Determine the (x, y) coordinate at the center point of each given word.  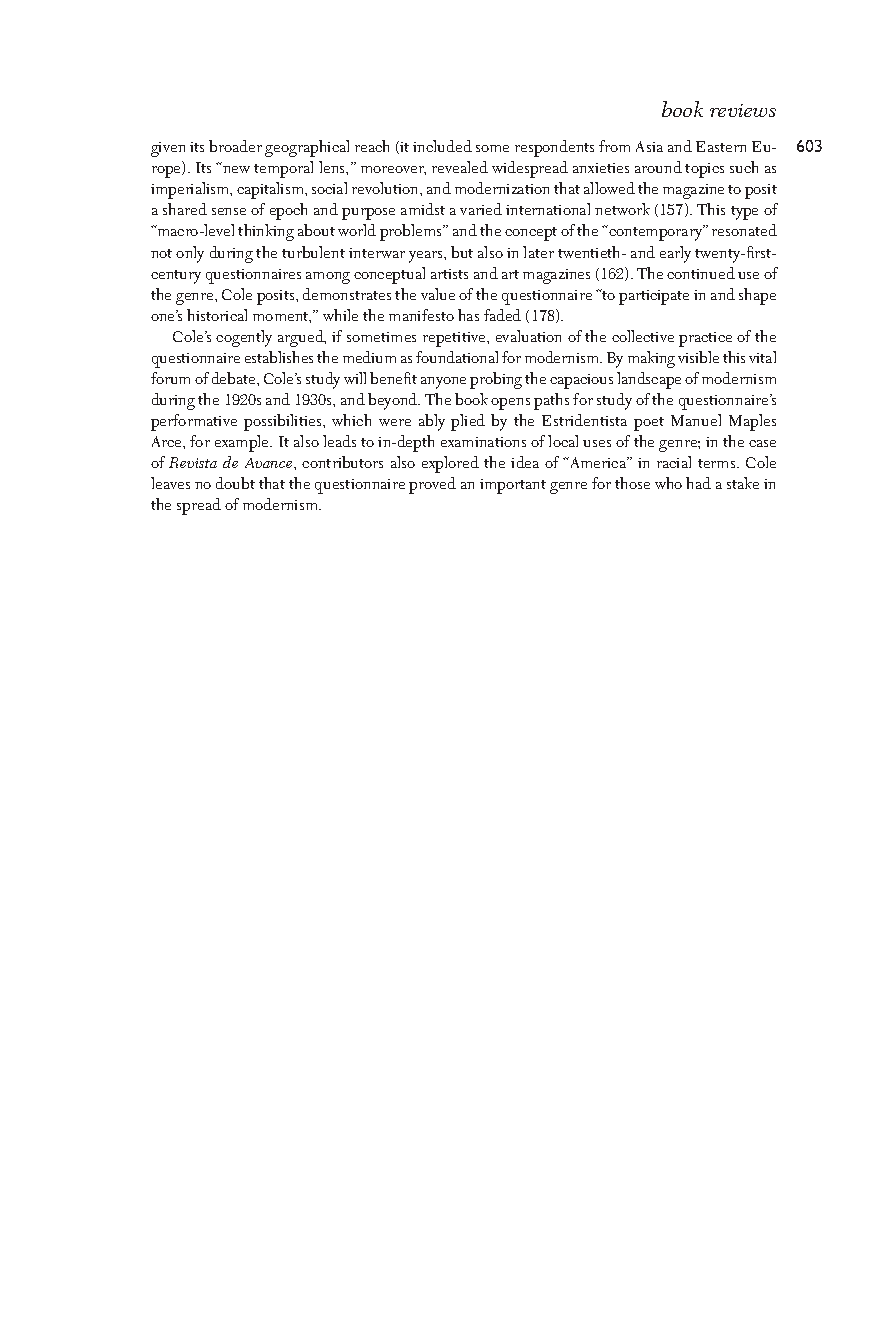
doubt (235, 483)
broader (235, 146)
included (442, 146)
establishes (279, 357)
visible (698, 357)
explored (450, 464)
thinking (266, 232)
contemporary (656, 233)
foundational (457, 357)
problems (412, 232)
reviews (743, 110)
